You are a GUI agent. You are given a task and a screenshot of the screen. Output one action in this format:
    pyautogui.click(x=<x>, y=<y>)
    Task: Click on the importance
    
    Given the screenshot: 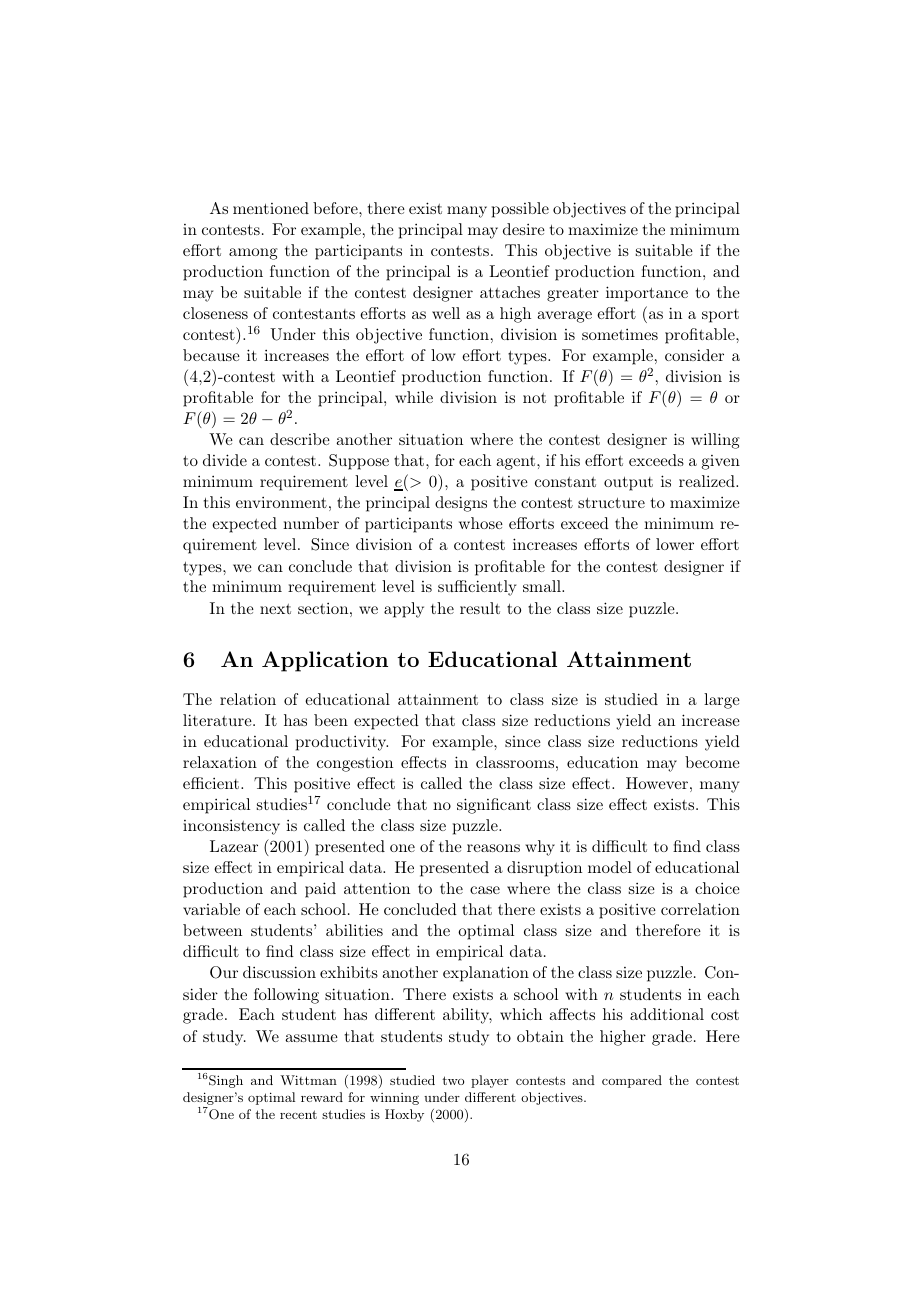 What is the action you would take?
    pyautogui.click(x=647, y=294)
